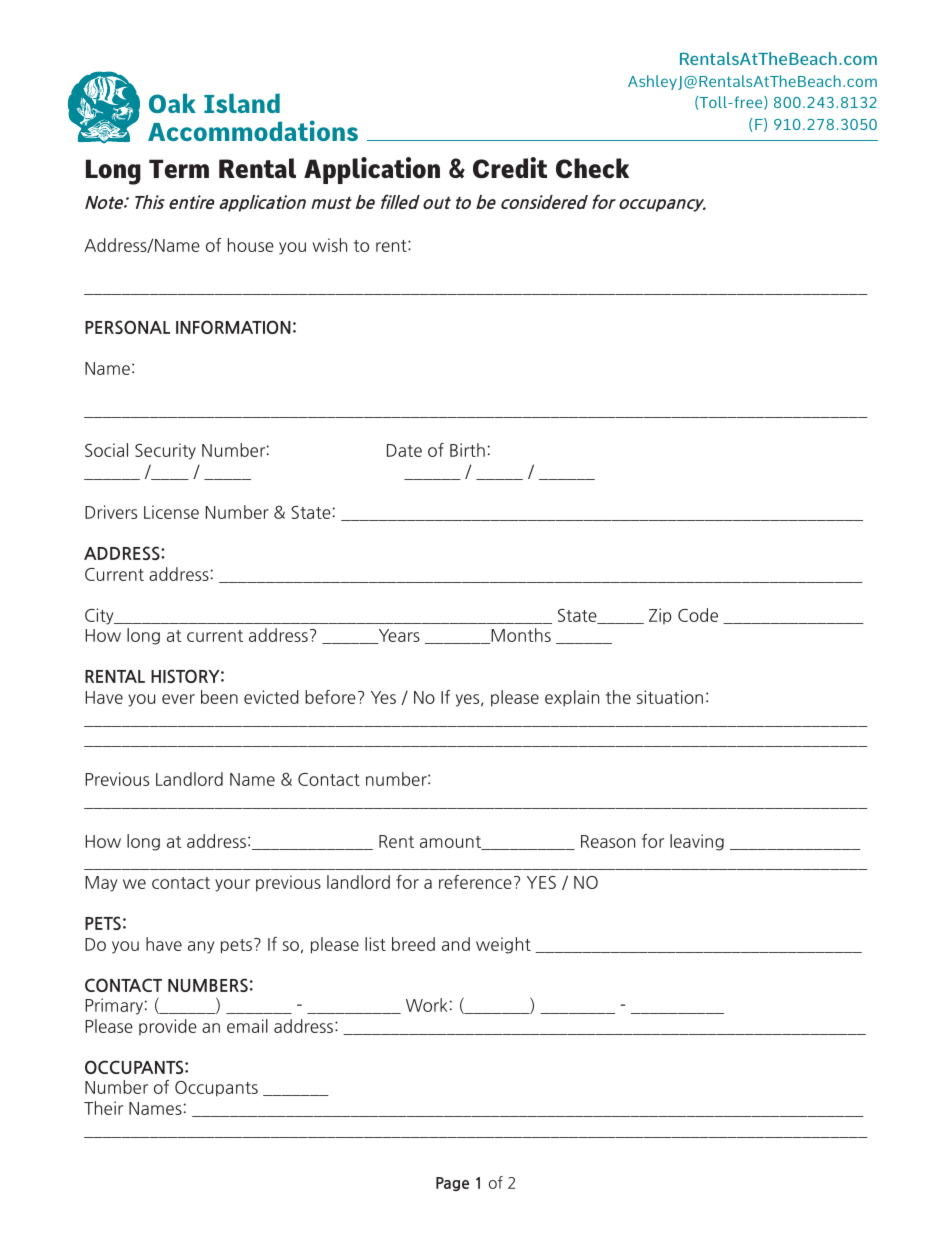 The width and height of the document is (952, 1233). What do you see at coordinates (475, 882) in the document?
I see `reference` at bounding box center [475, 882].
